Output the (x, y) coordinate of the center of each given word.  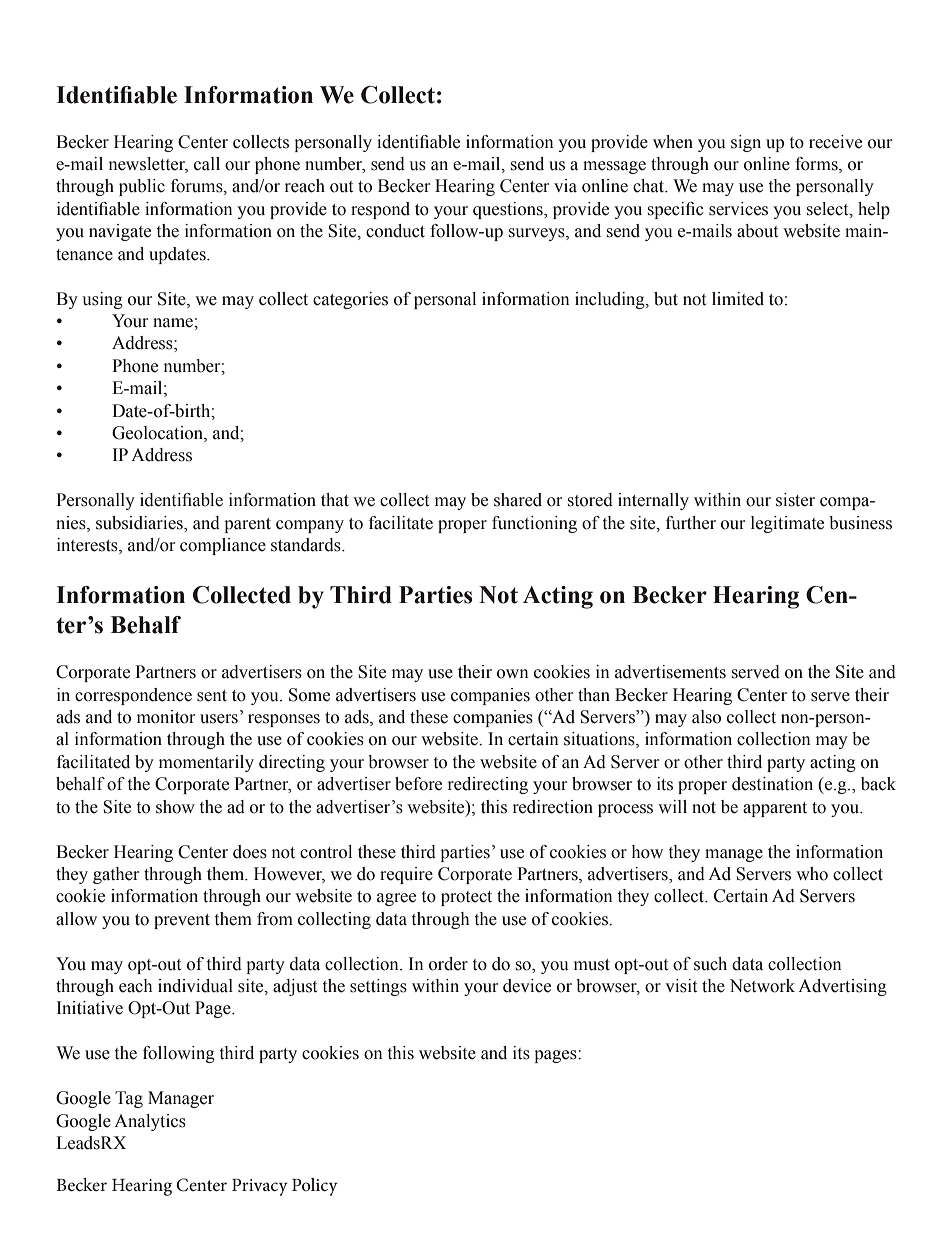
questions (509, 210)
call (207, 164)
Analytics (150, 1122)
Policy (315, 1187)
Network (762, 986)
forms (817, 165)
